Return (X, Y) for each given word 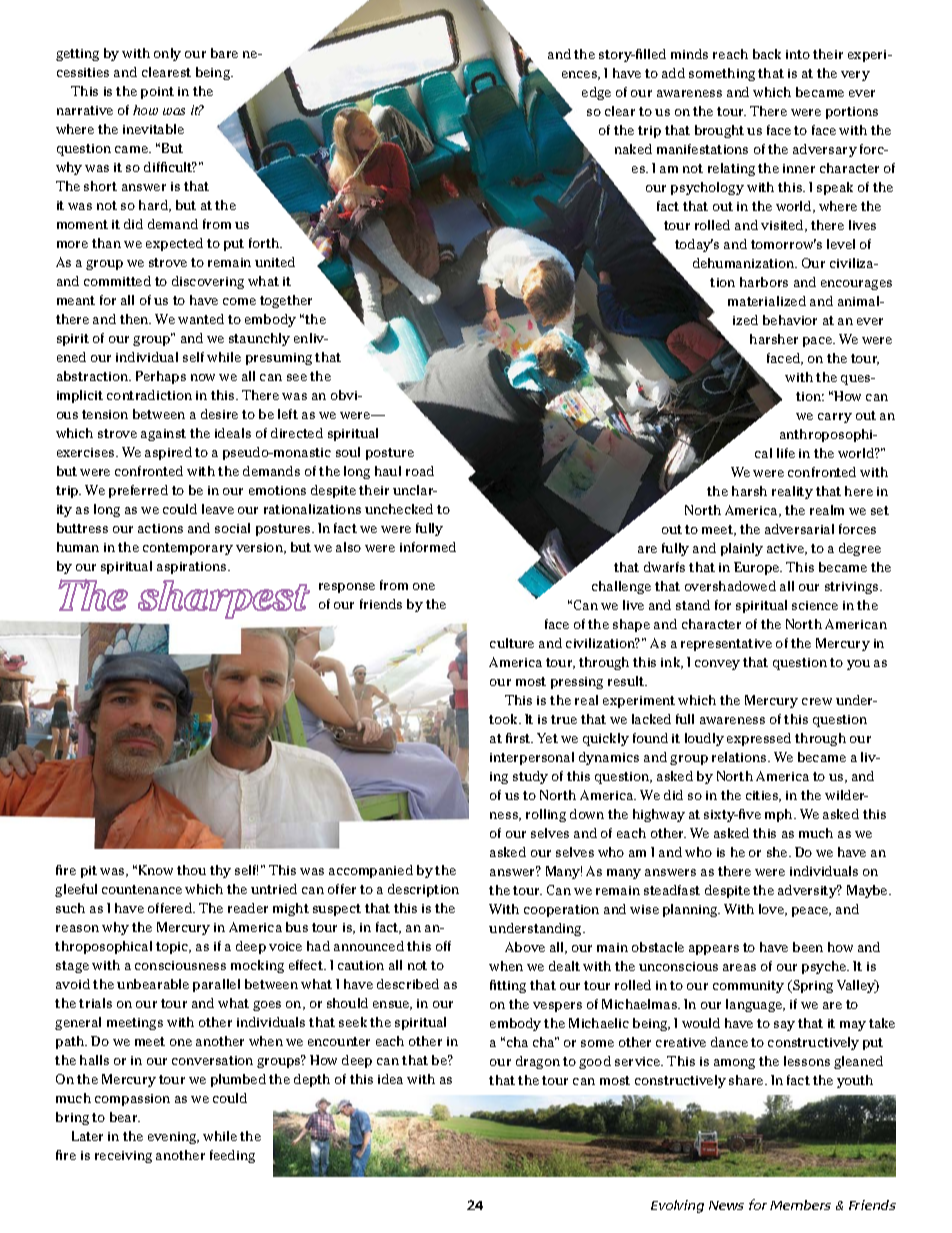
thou (191, 870)
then (135, 319)
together (286, 301)
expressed (759, 739)
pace (819, 342)
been (808, 947)
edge (596, 93)
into (798, 54)
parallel (216, 985)
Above (525, 947)
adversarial (799, 529)
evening (173, 1138)
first (519, 738)
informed (428, 547)
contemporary (188, 549)
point (157, 93)
